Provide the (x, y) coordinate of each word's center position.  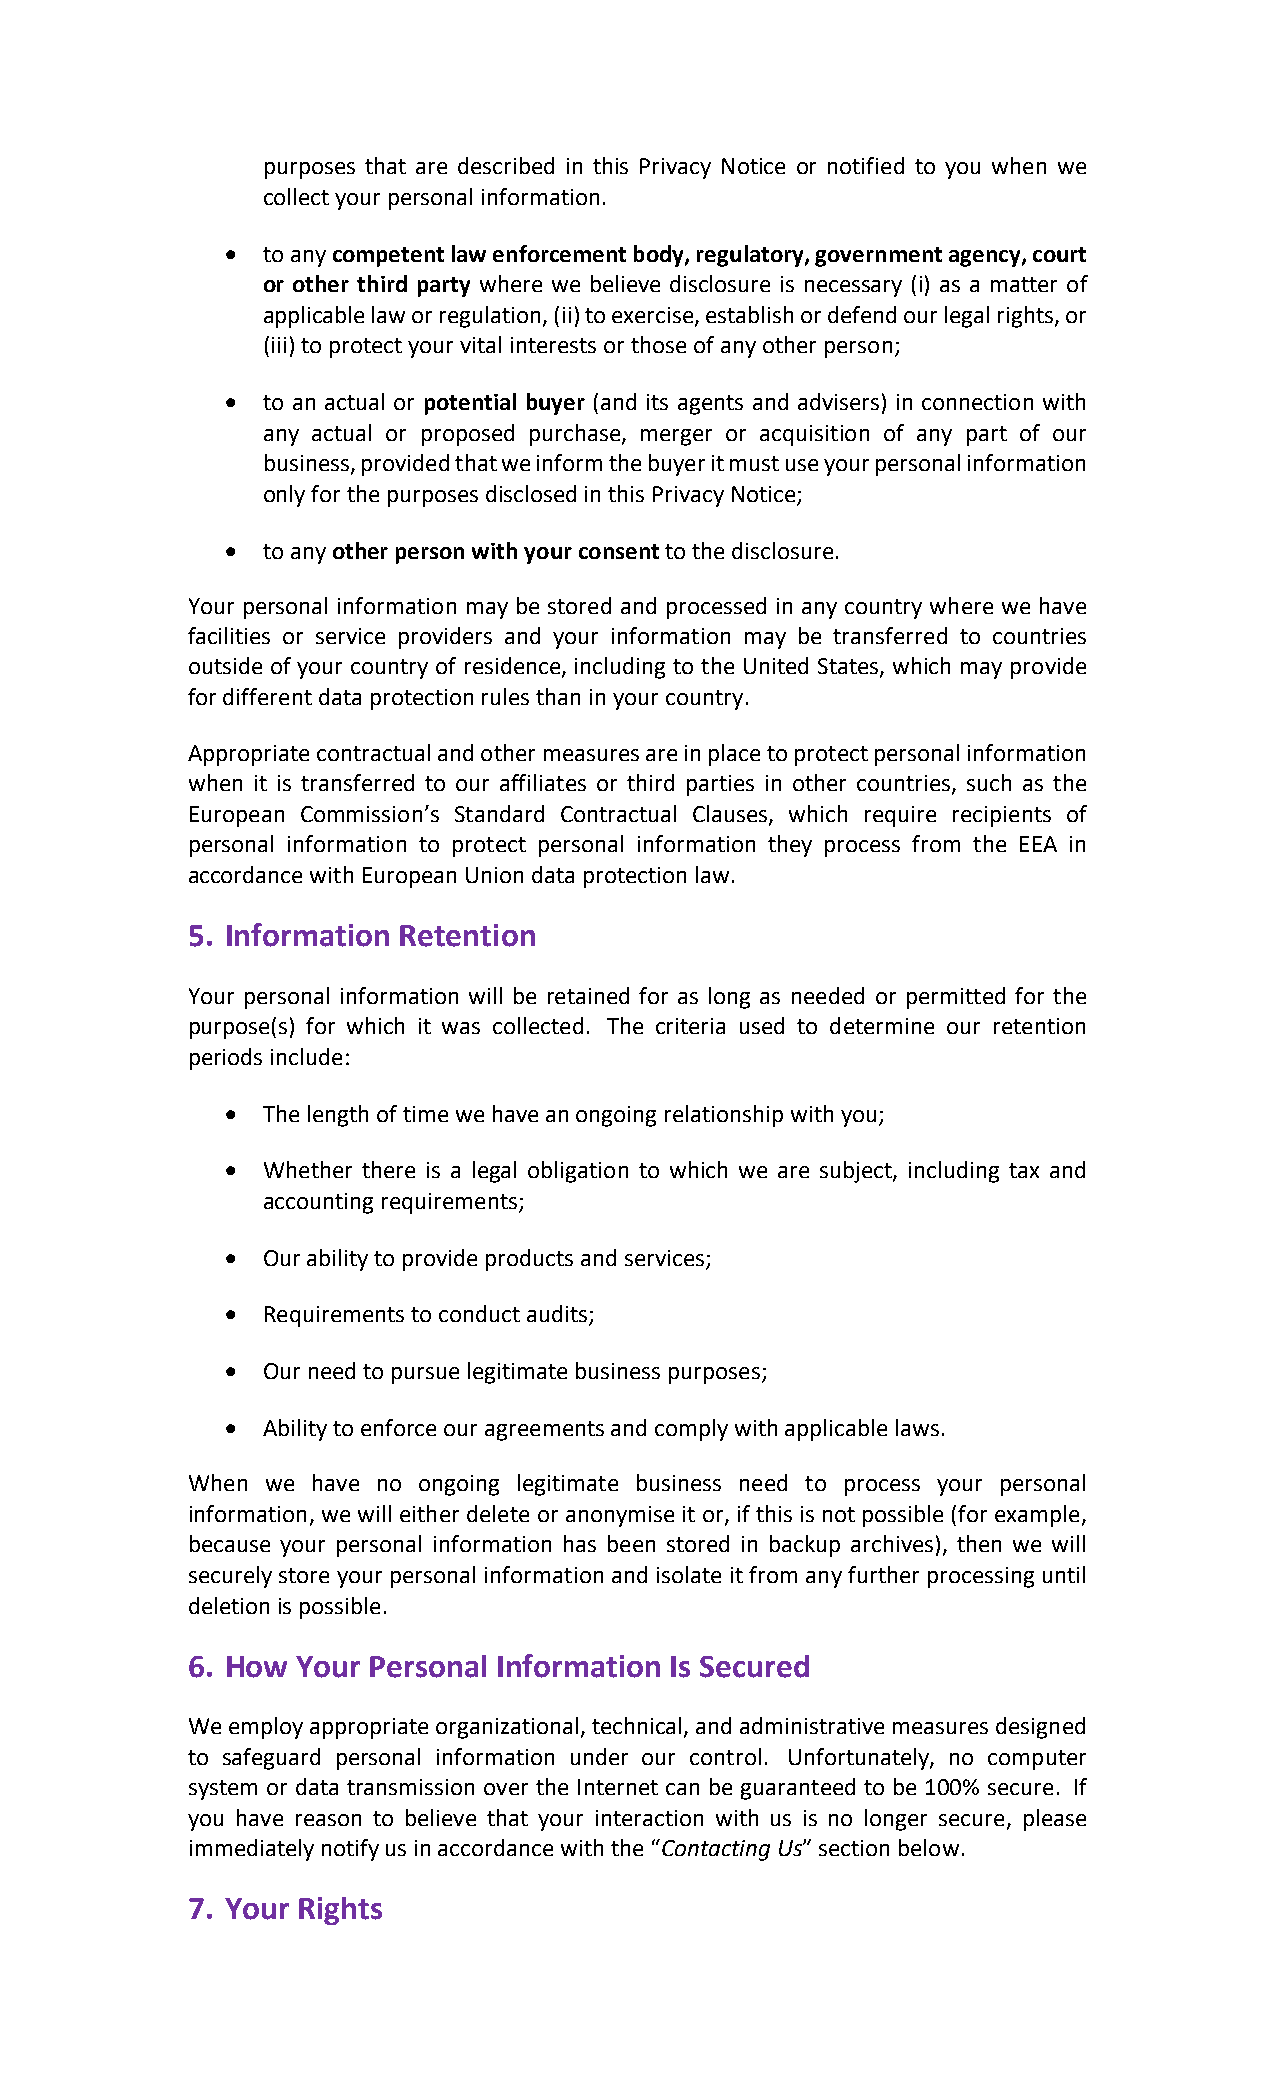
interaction (649, 1818)
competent (388, 257)
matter (1024, 284)
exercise (654, 316)
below (929, 1847)
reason (328, 1820)
